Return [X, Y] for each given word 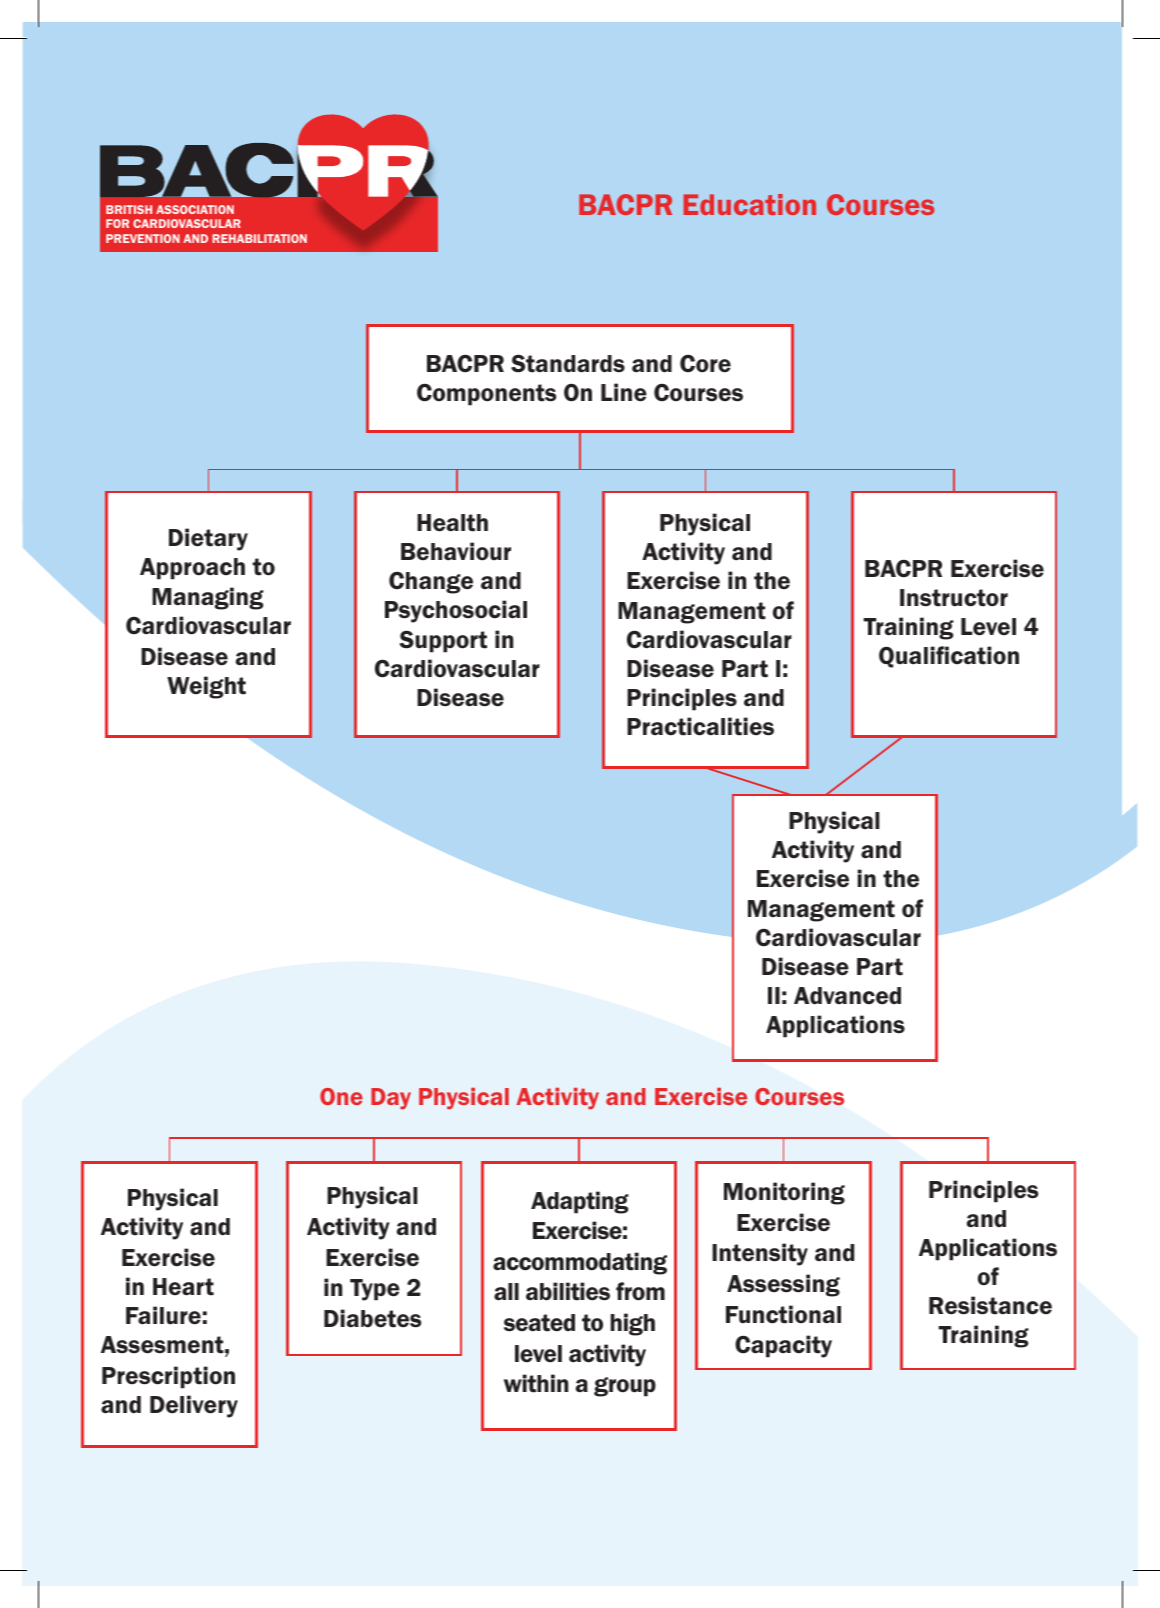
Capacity [783, 1346]
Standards [568, 364]
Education [749, 204]
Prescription [168, 1377]
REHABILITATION [259, 238]
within [536, 1383]
